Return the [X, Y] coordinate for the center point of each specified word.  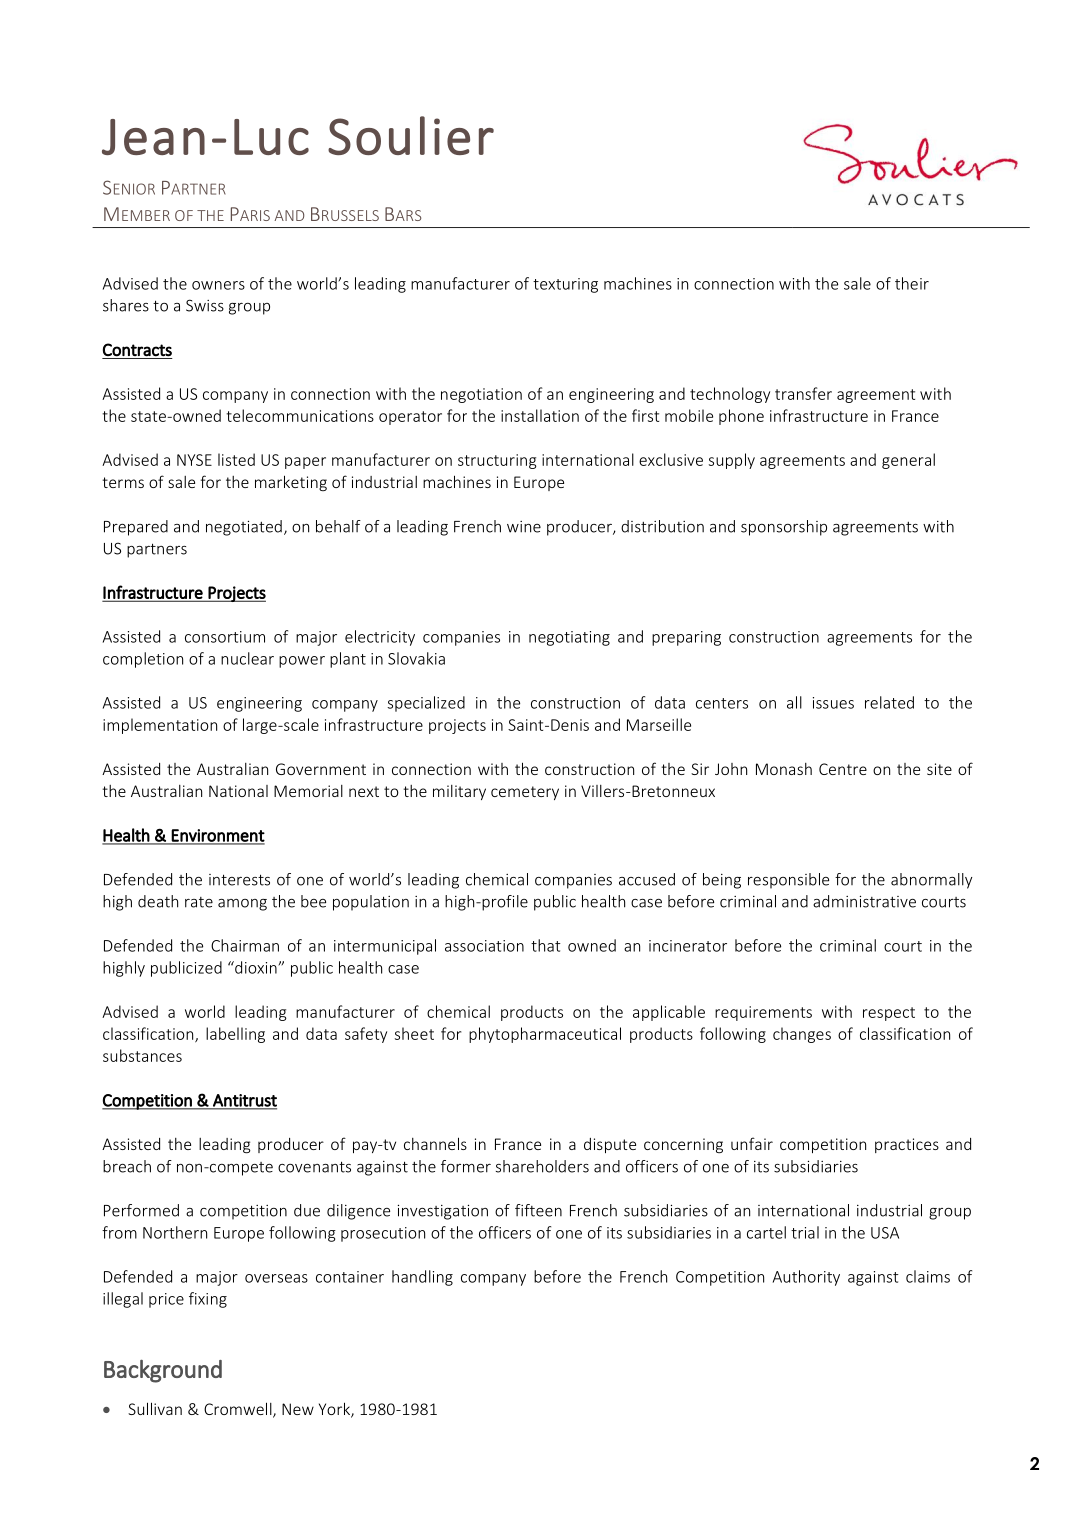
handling [422, 1278]
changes [802, 1035]
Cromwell [239, 1410]
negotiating [569, 638]
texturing [565, 285]
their [912, 283]
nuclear [247, 658]
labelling [235, 1035]
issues [833, 703]
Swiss [205, 305]
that [546, 945]
